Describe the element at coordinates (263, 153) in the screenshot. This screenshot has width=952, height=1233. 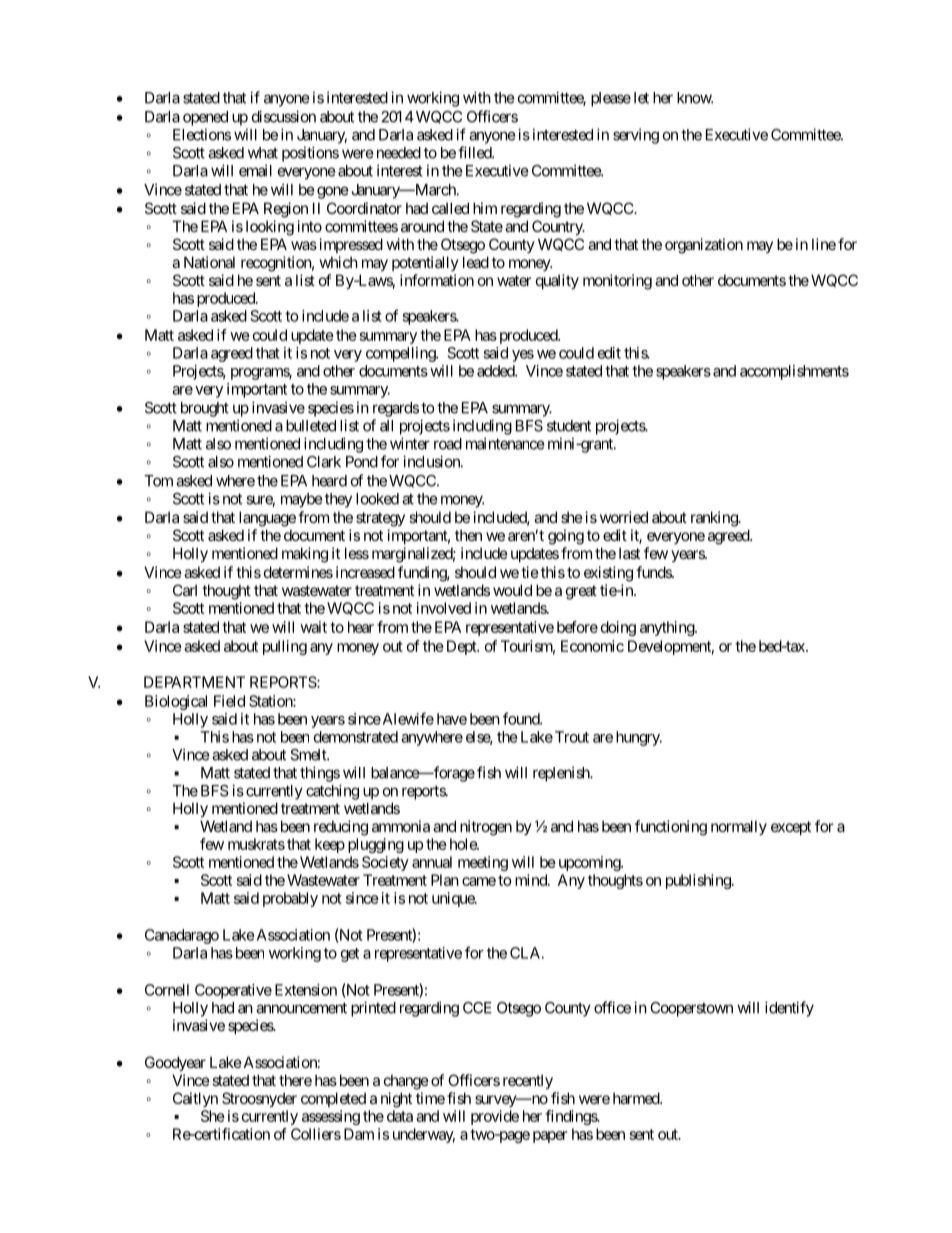
I see `what` at that location.
